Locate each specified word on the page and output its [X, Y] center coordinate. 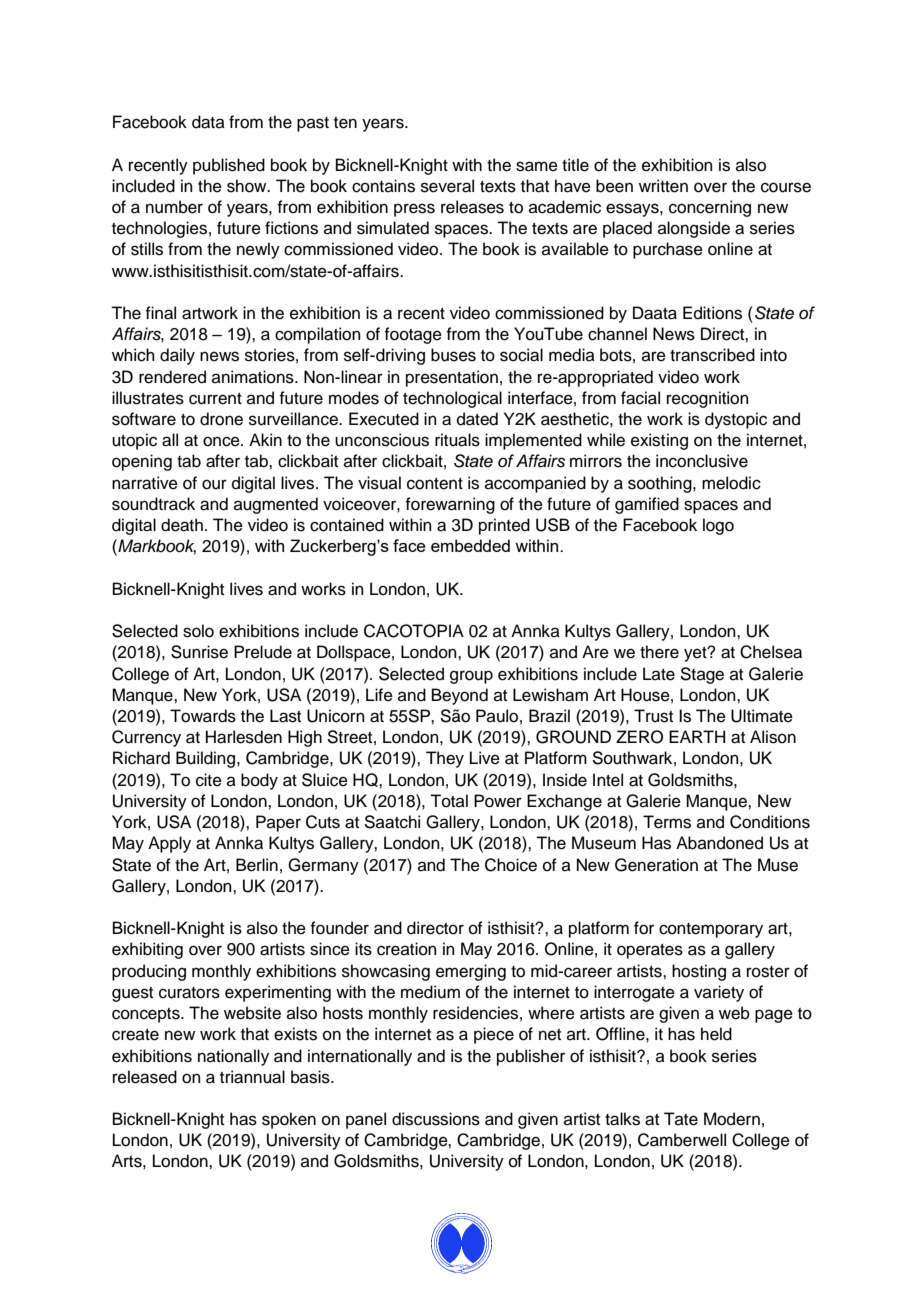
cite [209, 780]
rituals [457, 440]
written [663, 186]
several [447, 186]
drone [221, 419]
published [229, 166]
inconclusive [702, 461]
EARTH [697, 736]
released [145, 1077]
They [445, 759]
